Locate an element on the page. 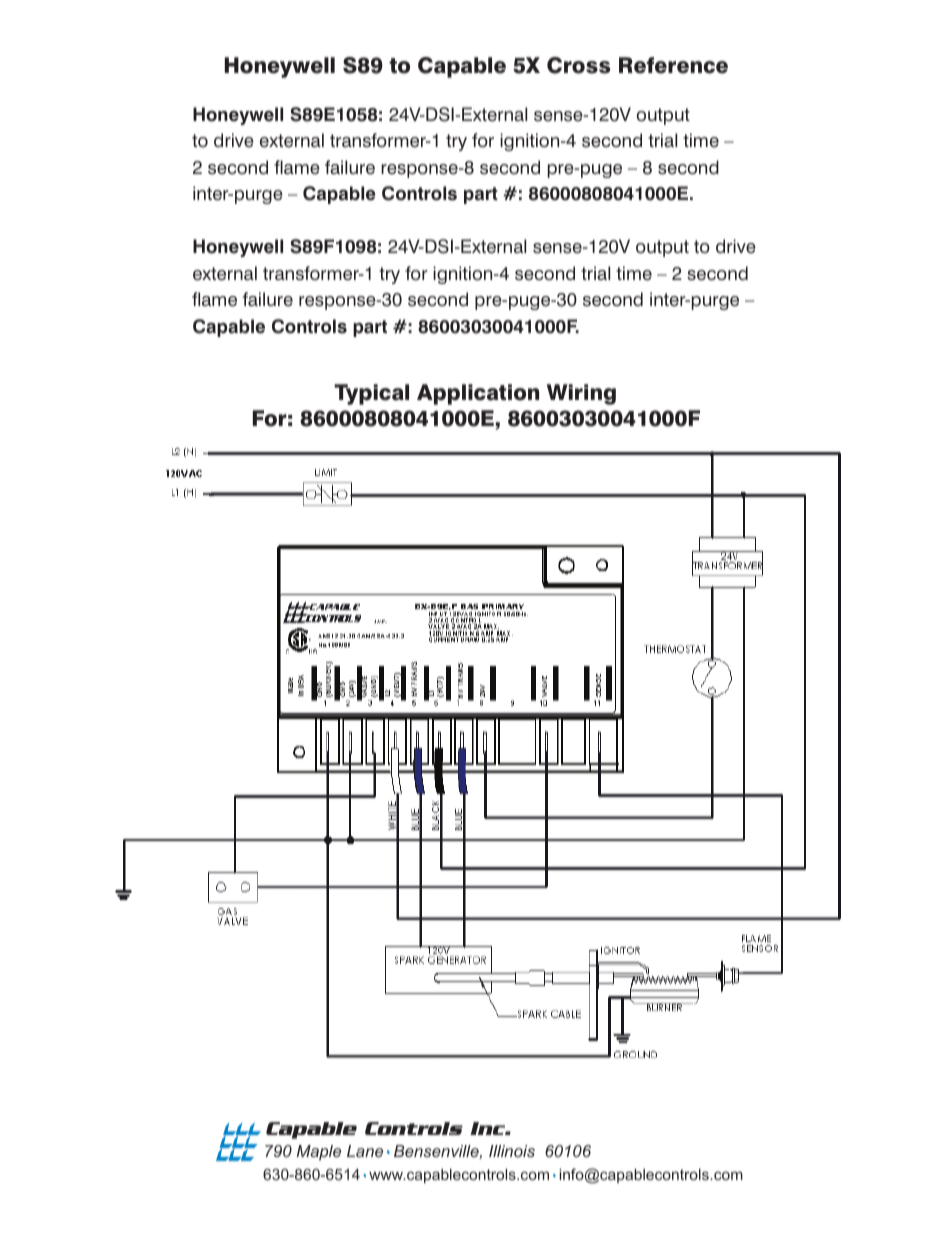 This page has width=952, height=1233. Lane is located at coordinates (365, 1151).
